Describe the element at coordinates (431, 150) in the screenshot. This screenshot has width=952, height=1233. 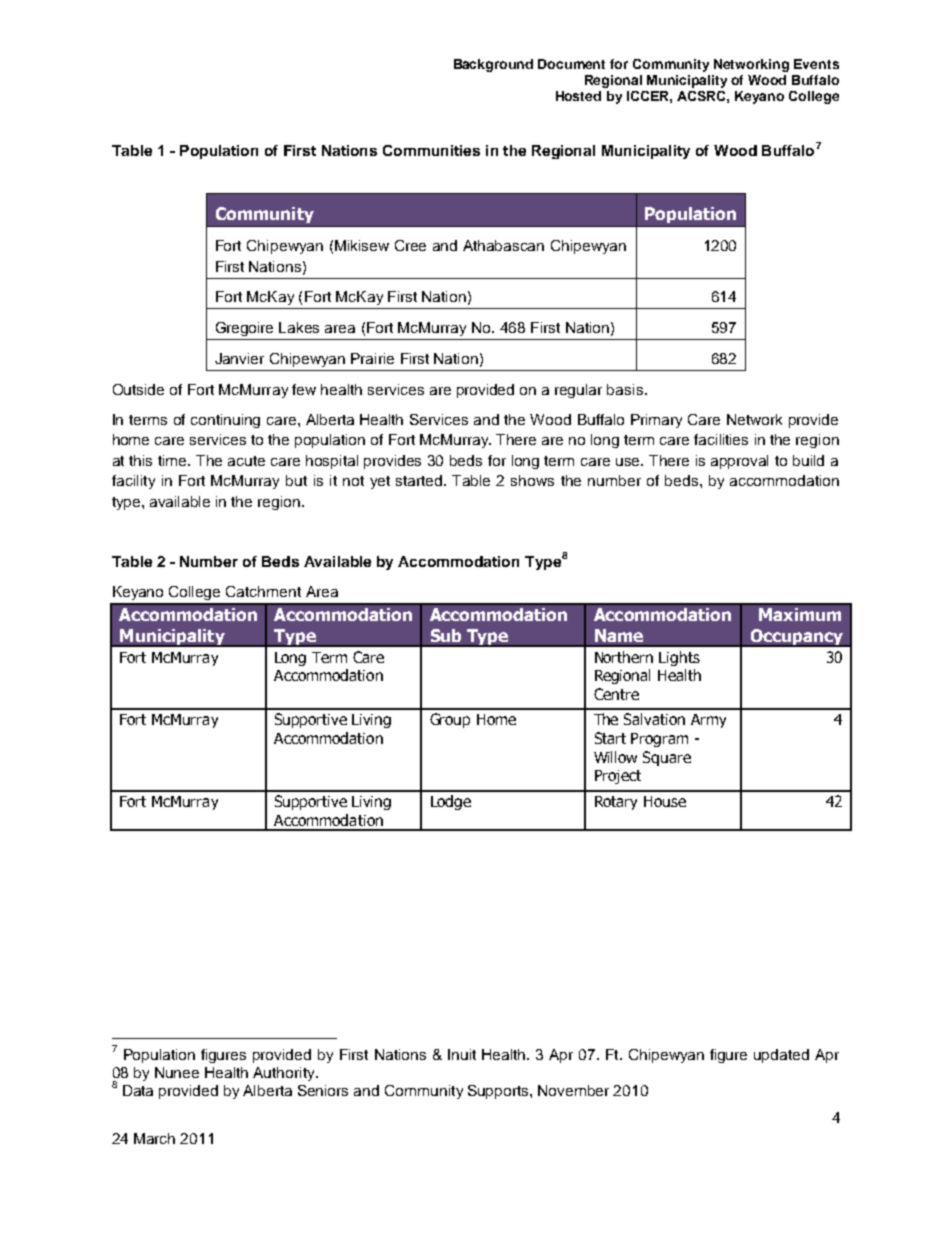
I see `Communities` at that location.
